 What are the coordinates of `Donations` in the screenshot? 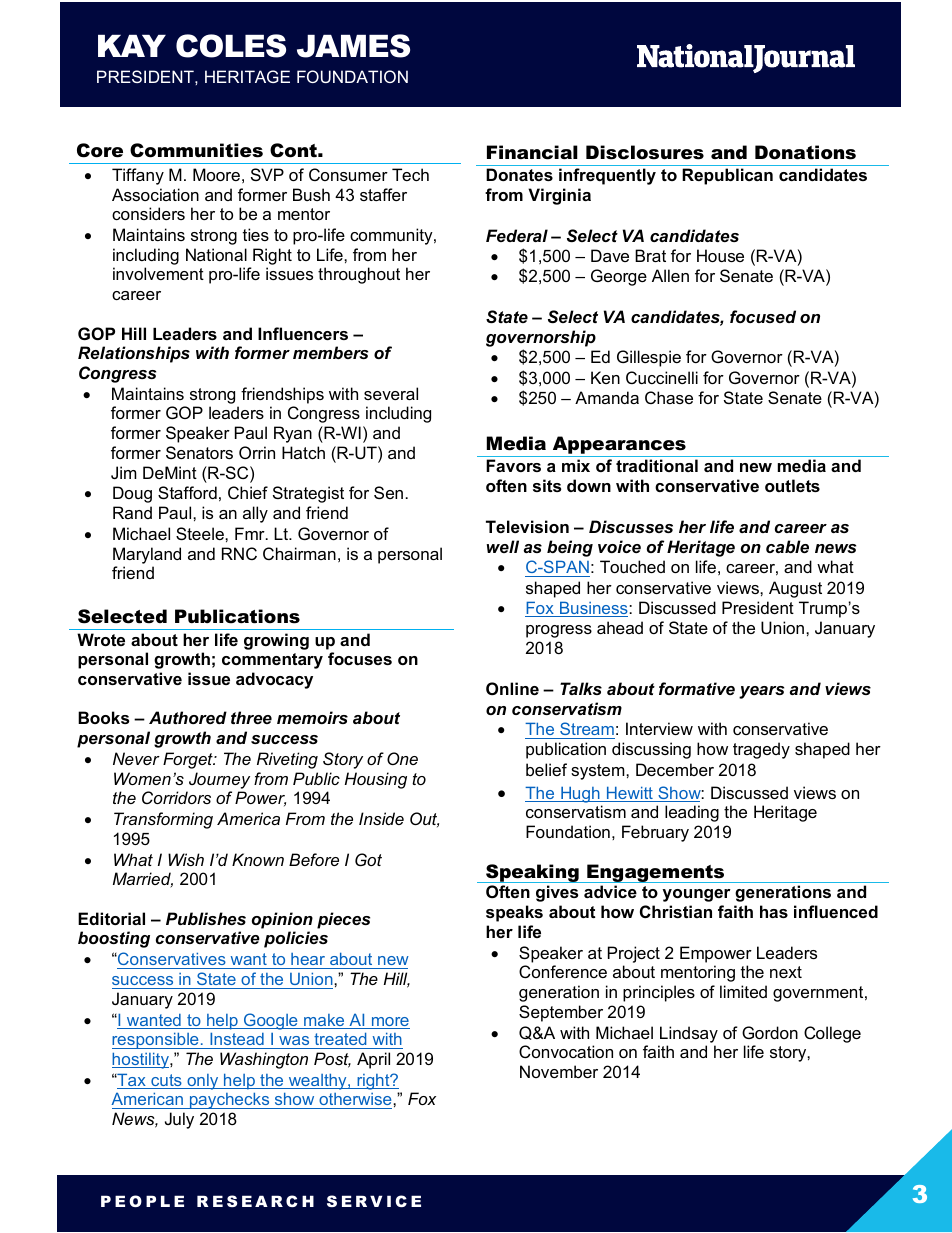 It's located at (805, 152).
